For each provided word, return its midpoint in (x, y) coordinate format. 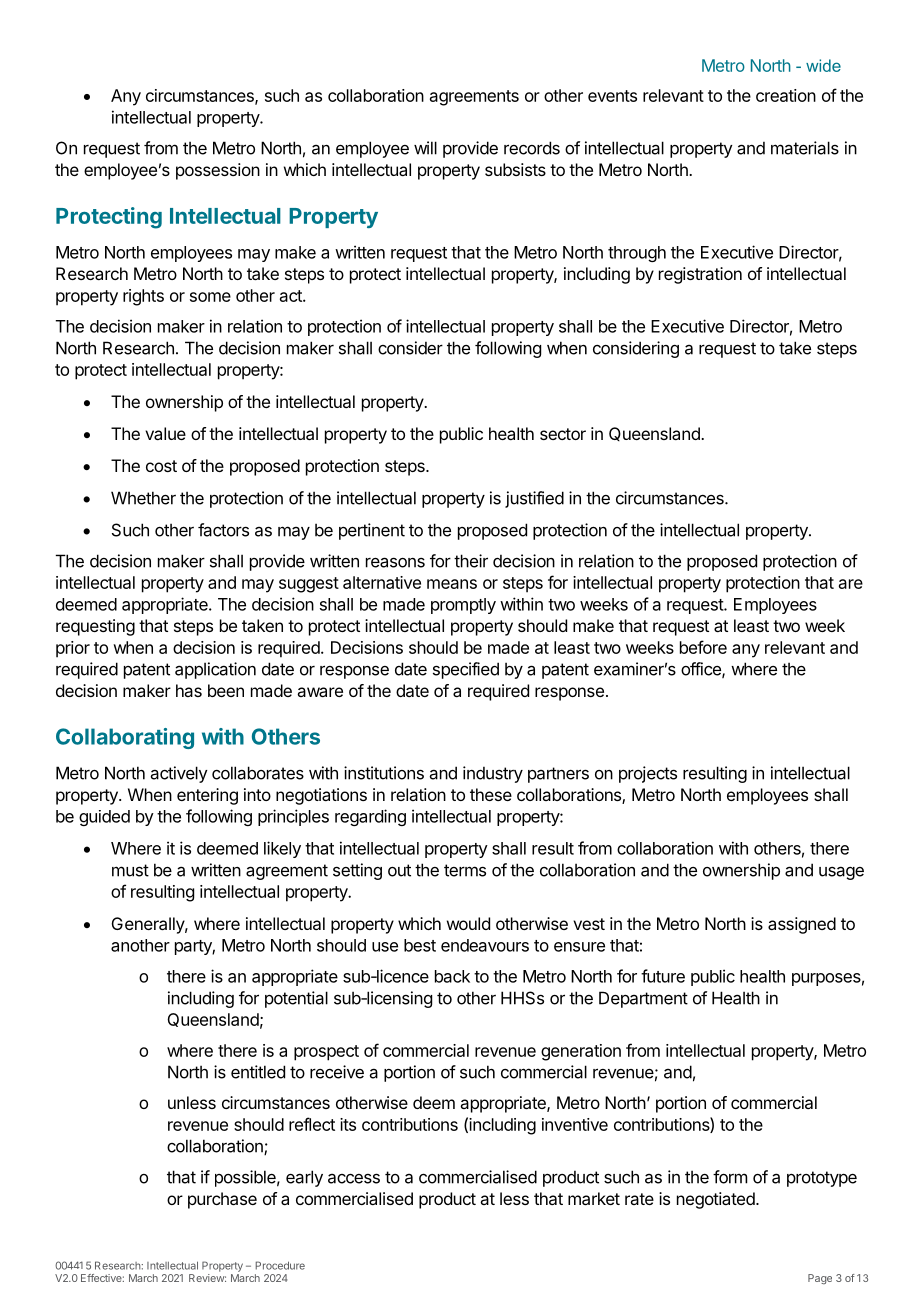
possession (218, 171)
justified (534, 499)
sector (563, 434)
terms (465, 870)
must (130, 870)
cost (161, 466)
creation (786, 95)
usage (841, 873)
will (425, 148)
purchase (222, 1200)
